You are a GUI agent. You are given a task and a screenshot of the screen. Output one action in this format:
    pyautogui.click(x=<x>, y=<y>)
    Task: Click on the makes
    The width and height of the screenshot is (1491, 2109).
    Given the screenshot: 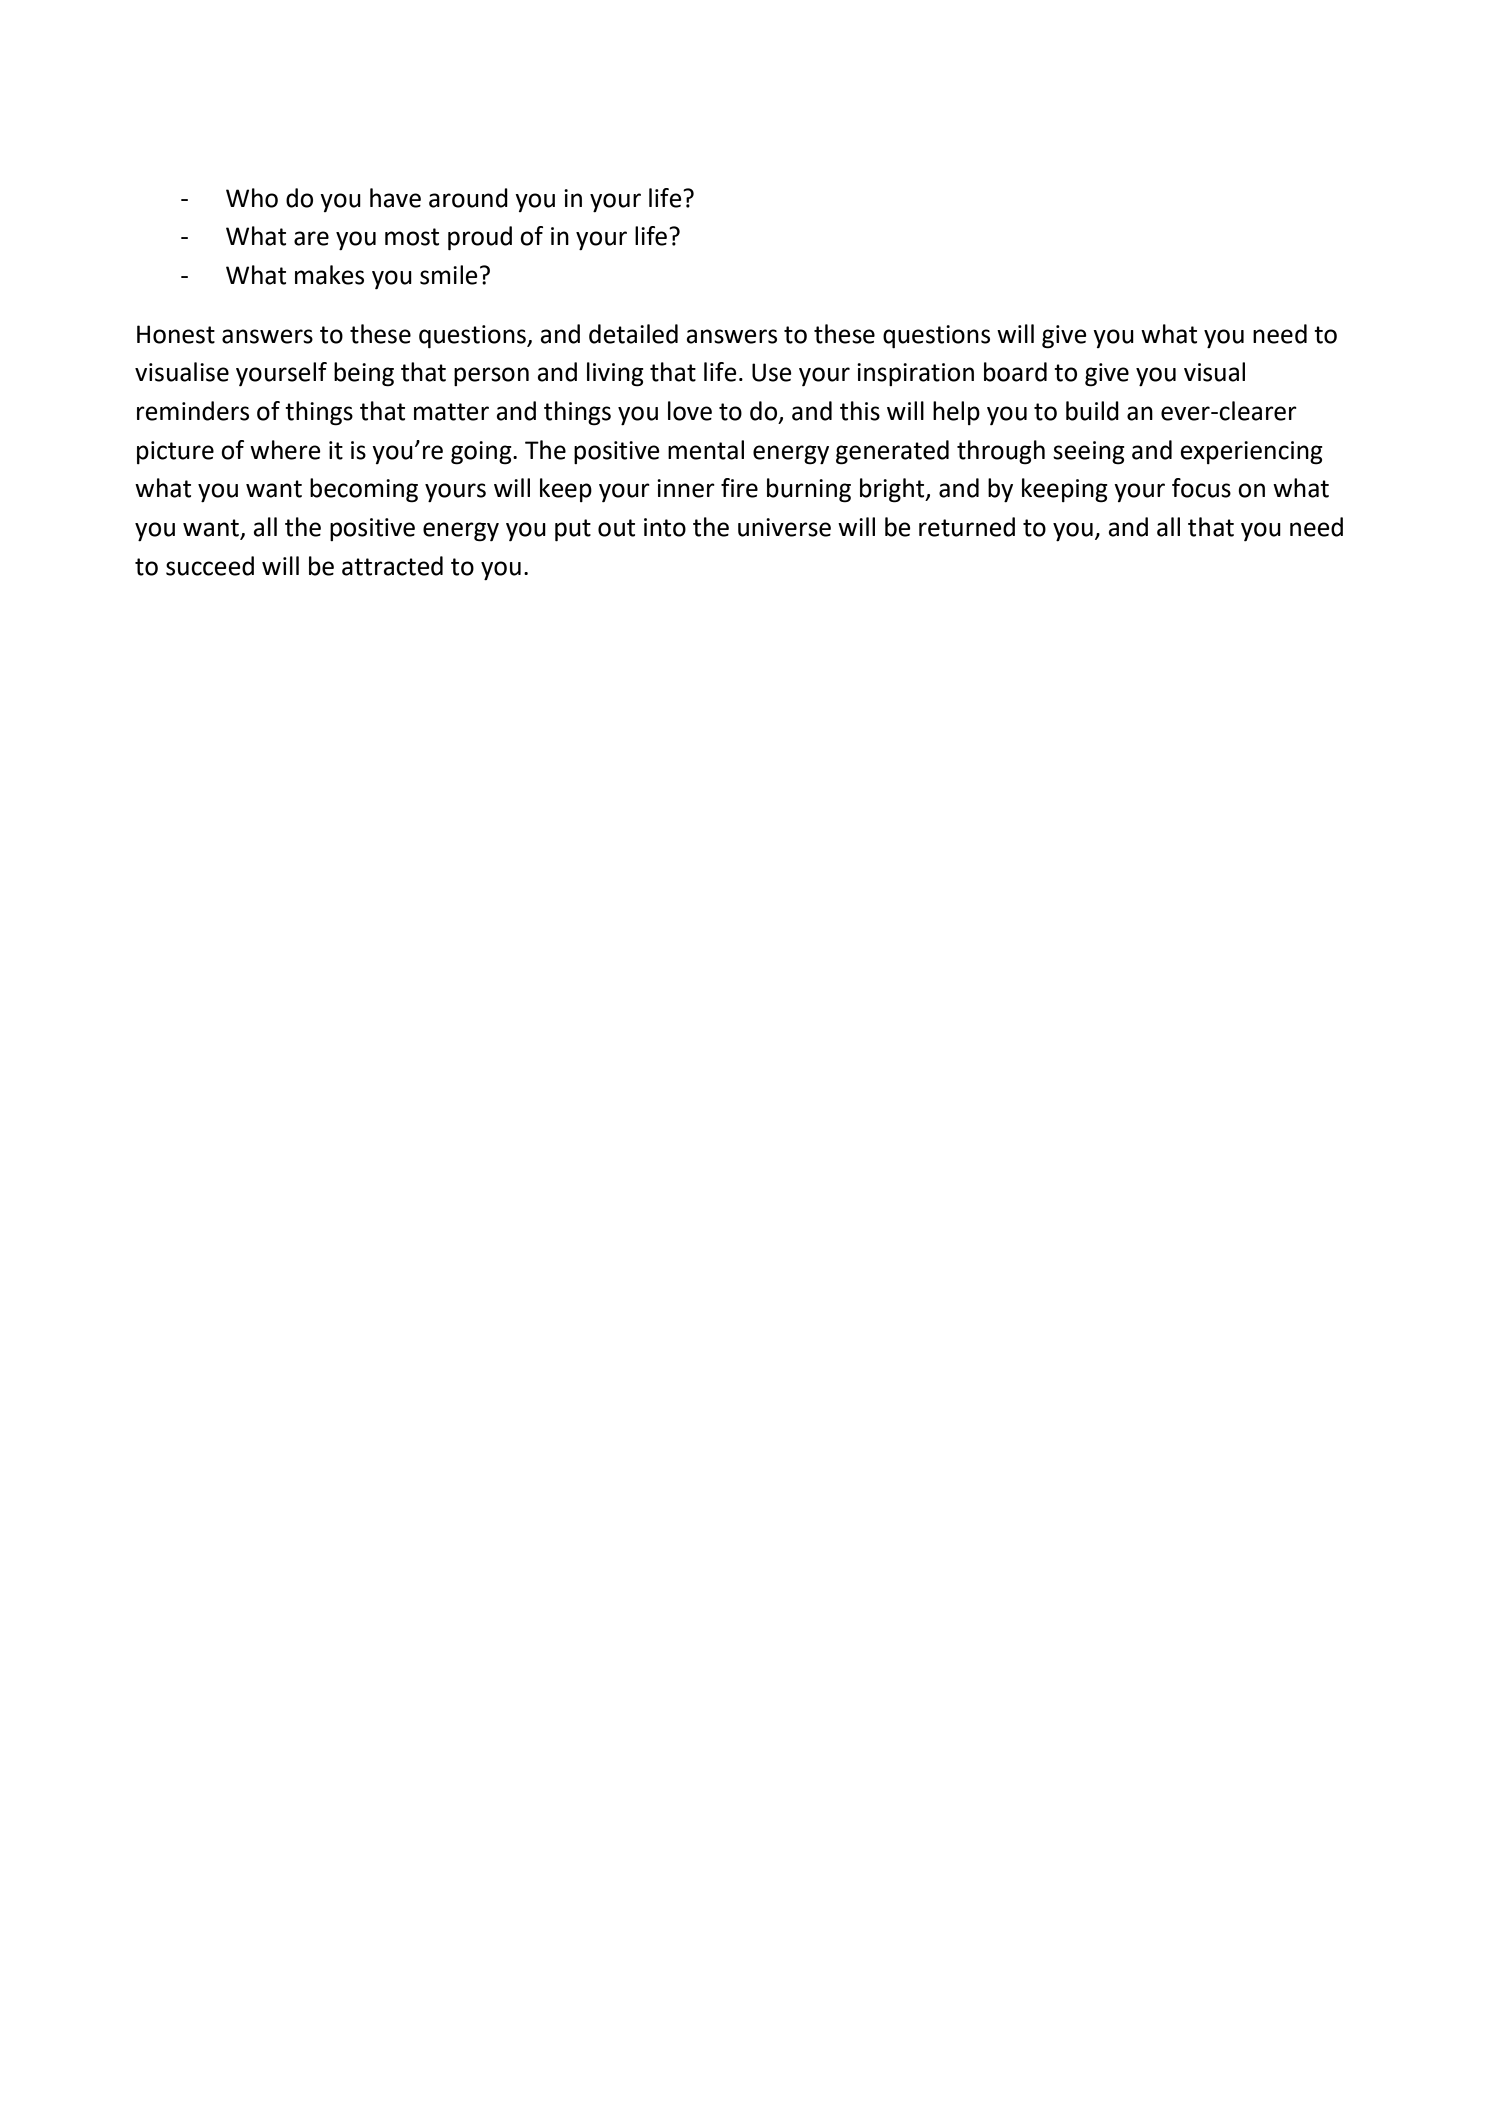 What is the action you would take?
    pyautogui.click(x=329, y=275)
